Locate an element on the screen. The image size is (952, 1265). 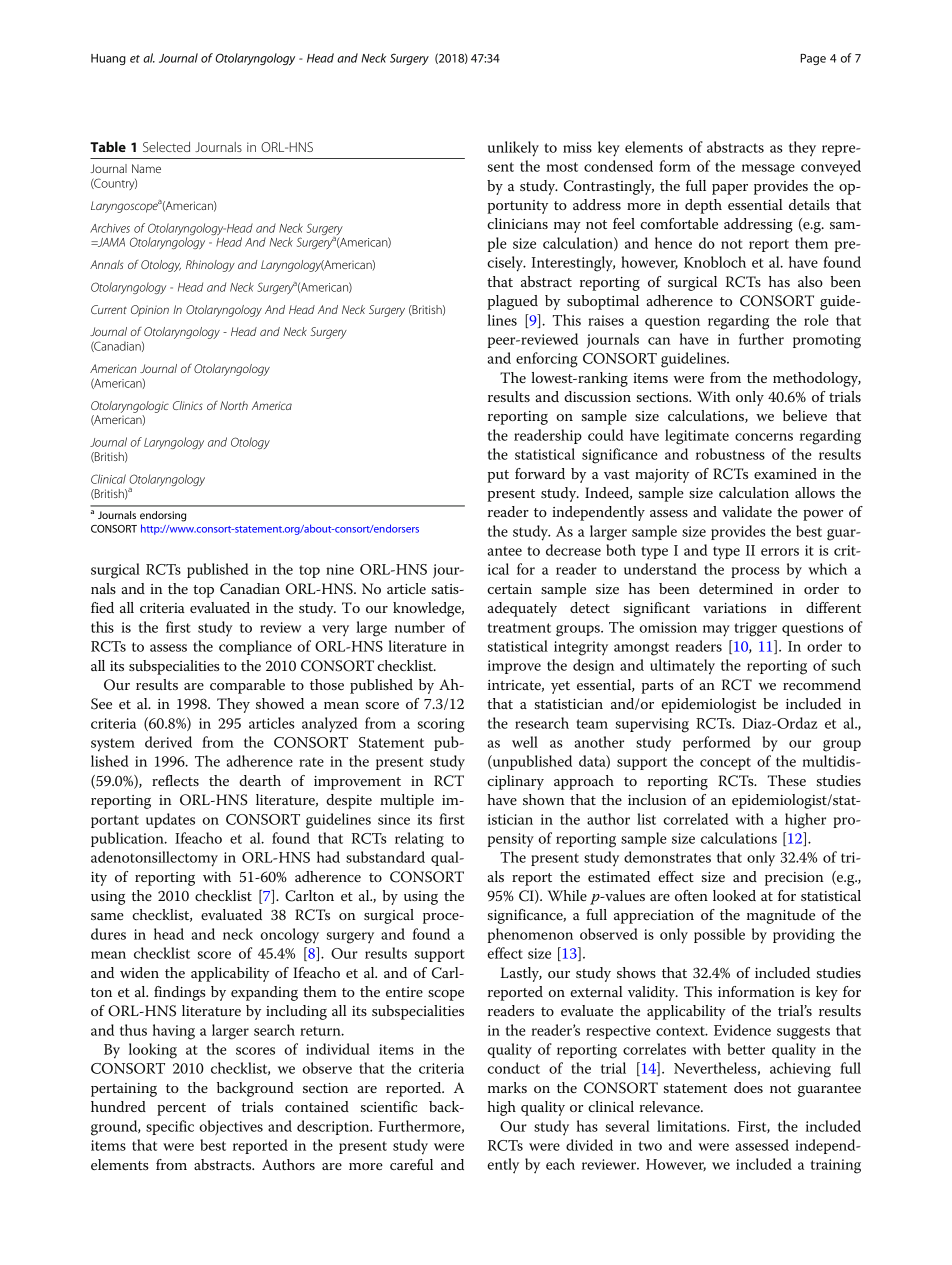
Clinics is located at coordinates (188, 405).
